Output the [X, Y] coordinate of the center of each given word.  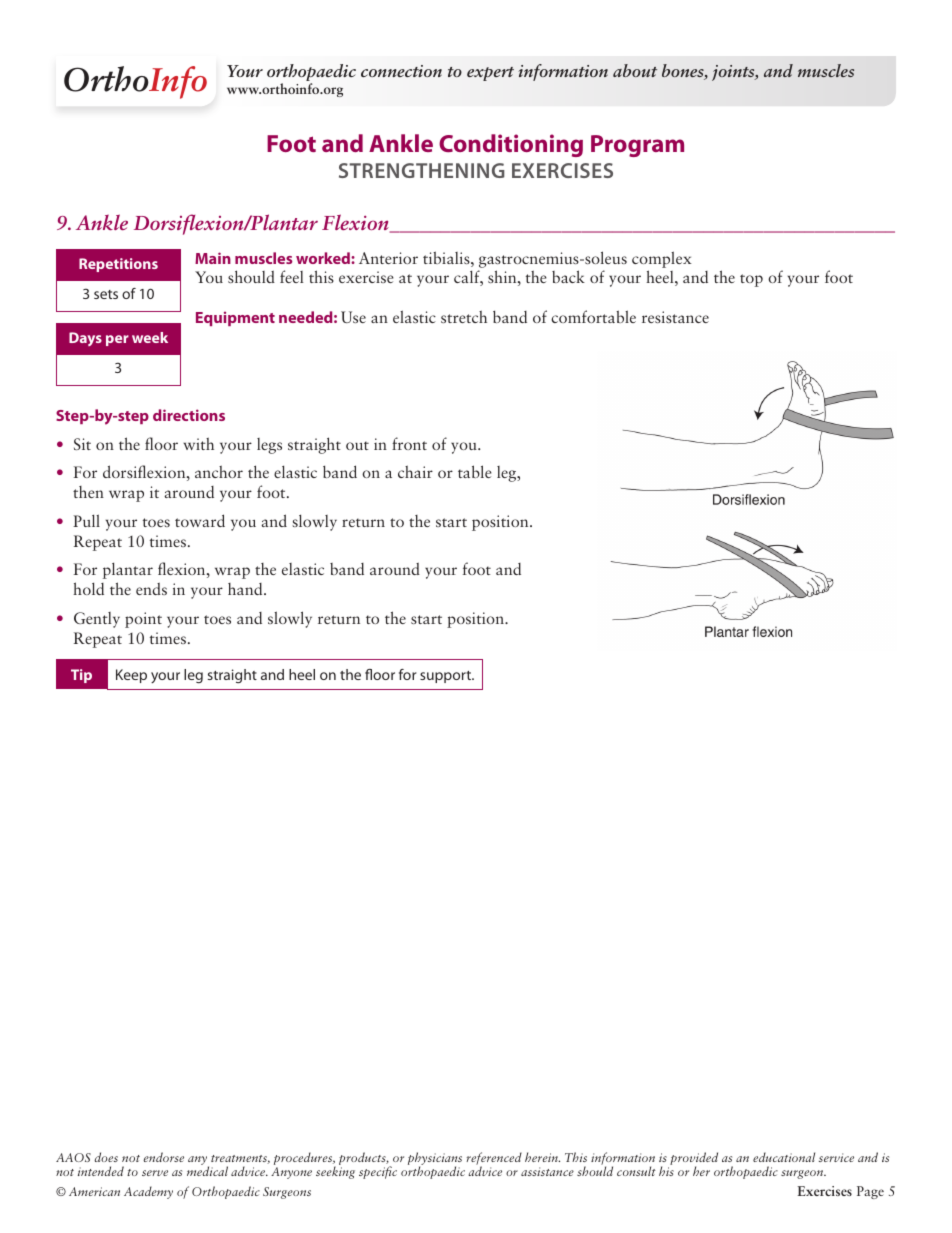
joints [734, 73]
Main [213, 258]
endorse [163, 1157]
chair [415, 471]
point [143, 620]
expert [490, 74]
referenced [494, 1159]
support [447, 677]
